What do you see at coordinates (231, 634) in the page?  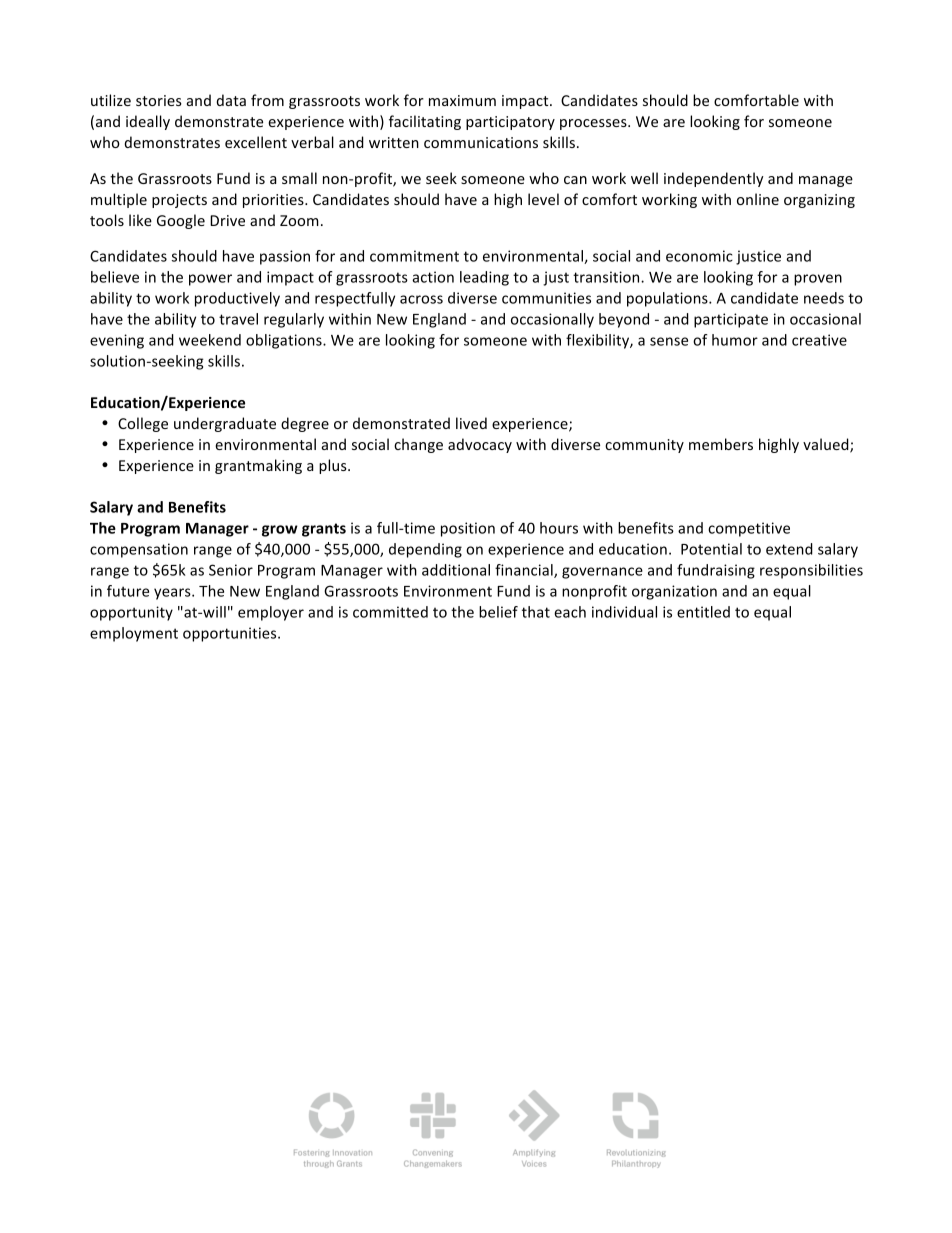 I see `opportunities` at bounding box center [231, 634].
